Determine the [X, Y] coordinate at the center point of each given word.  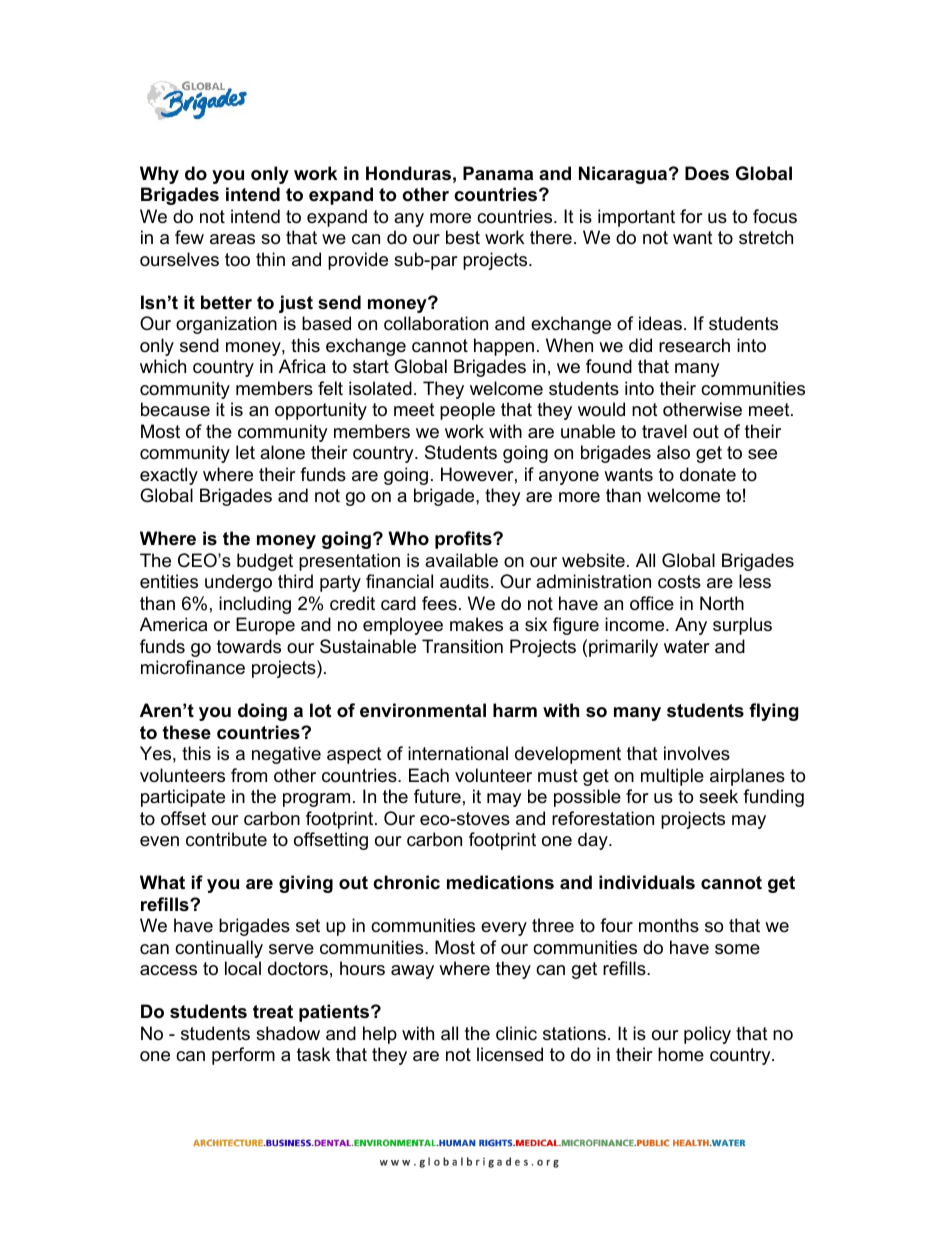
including [255, 605]
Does [707, 173]
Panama [498, 173]
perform [243, 1056]
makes [476, 624]
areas [232, 239]
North [722, 603]
